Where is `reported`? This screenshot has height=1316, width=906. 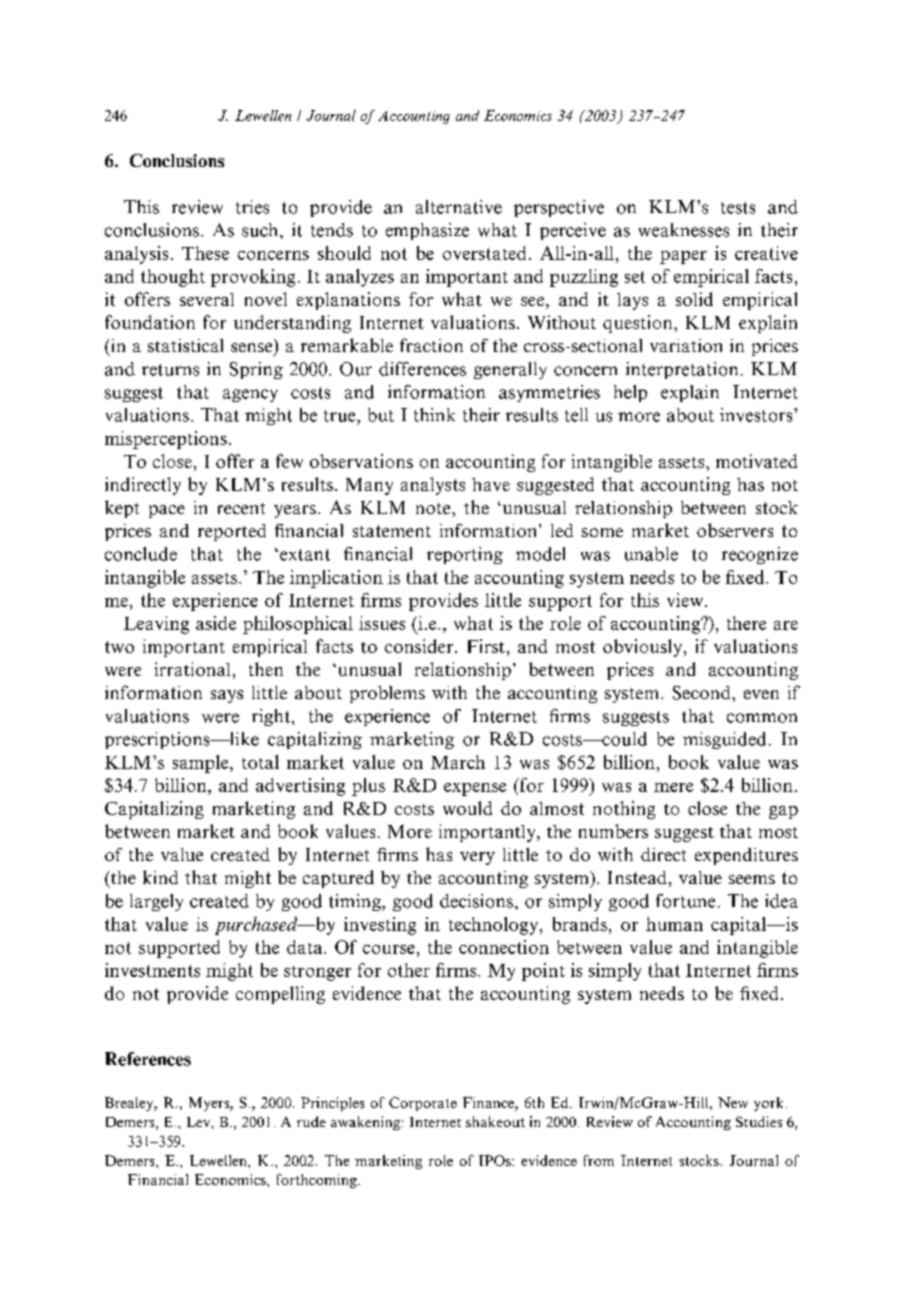 reported is located at coordinates (232, 532).
